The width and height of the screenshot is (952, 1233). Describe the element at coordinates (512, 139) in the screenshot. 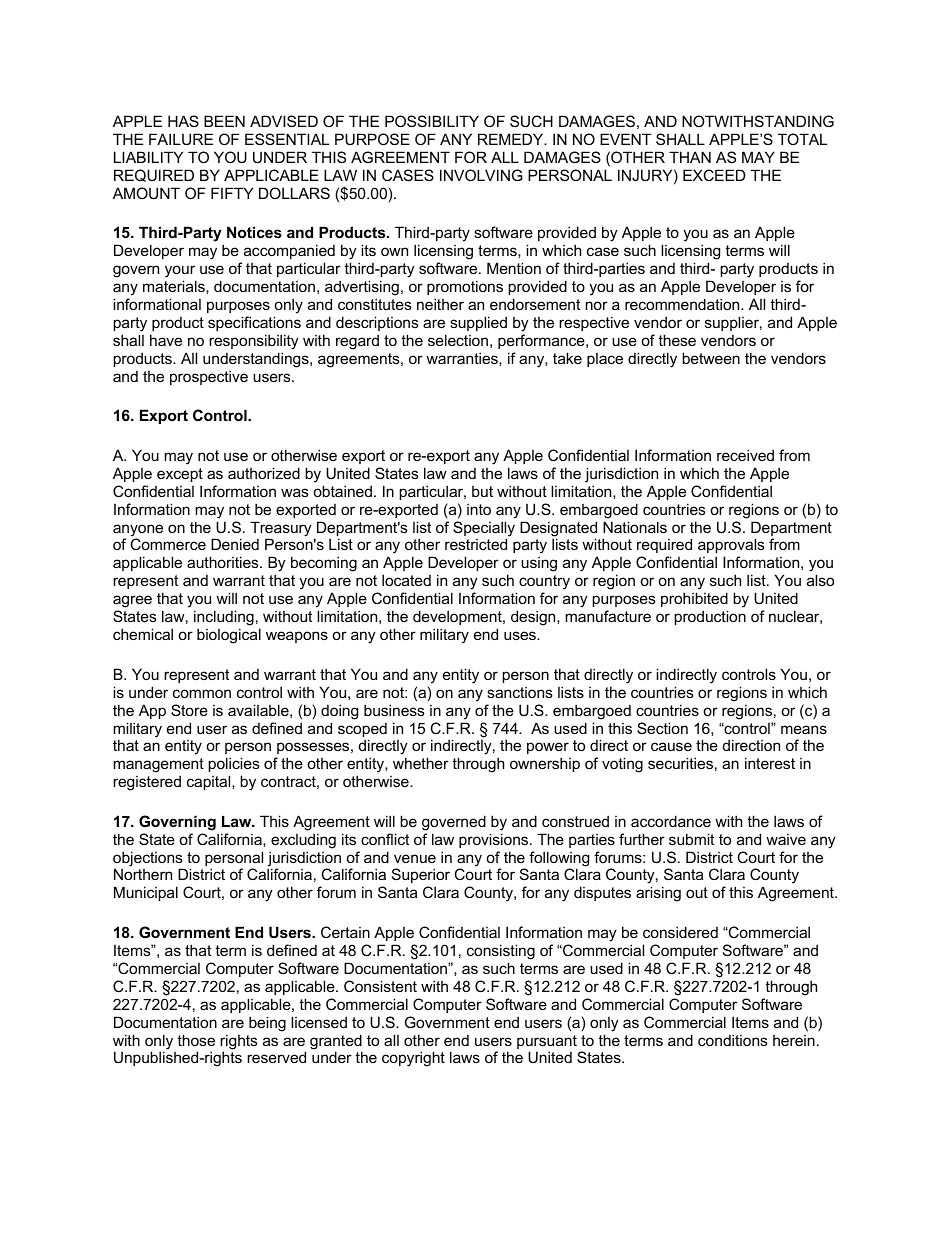

I see `REMEDY` at that location.
